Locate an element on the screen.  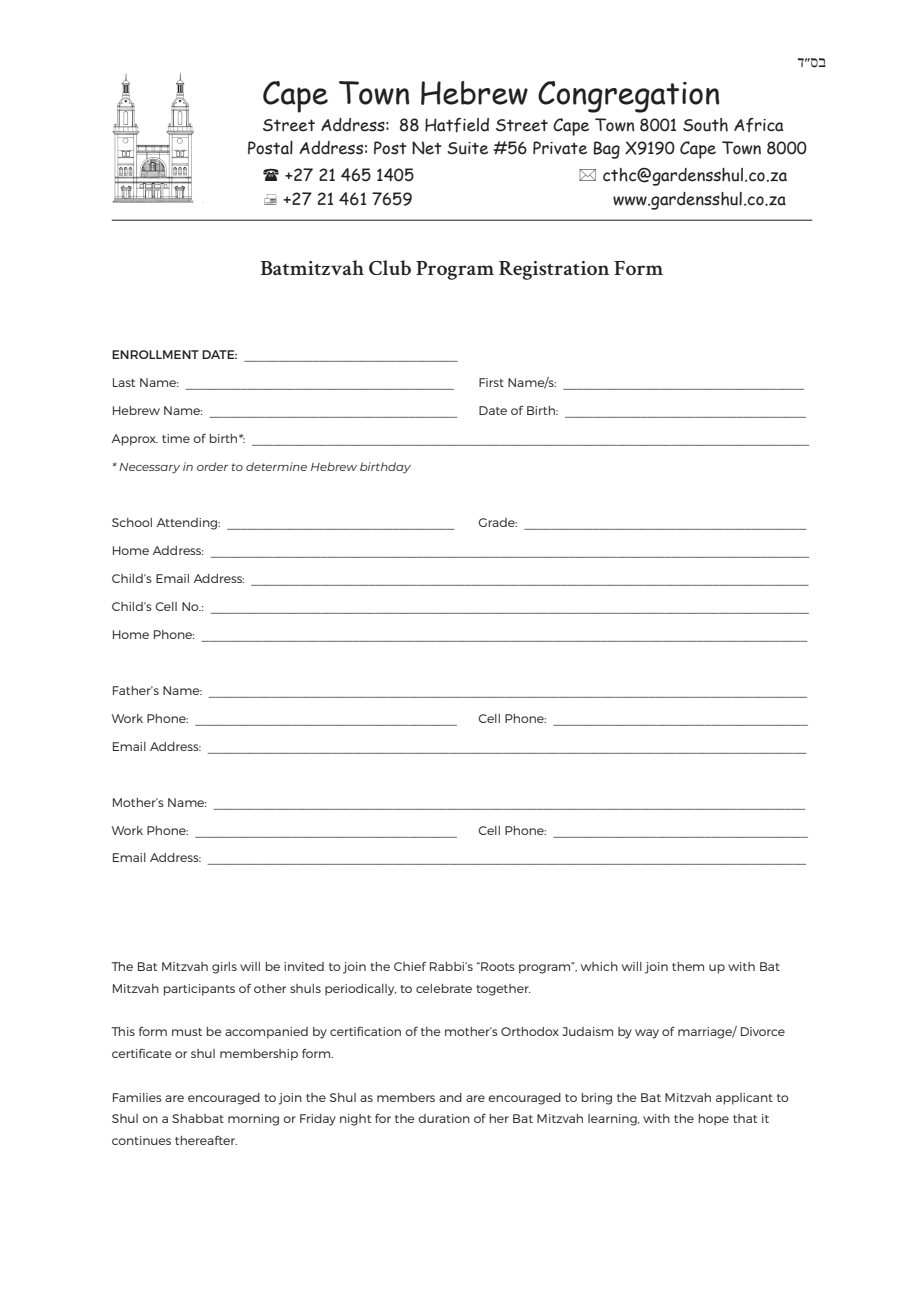
determine is located at coordinates (276, 466).
